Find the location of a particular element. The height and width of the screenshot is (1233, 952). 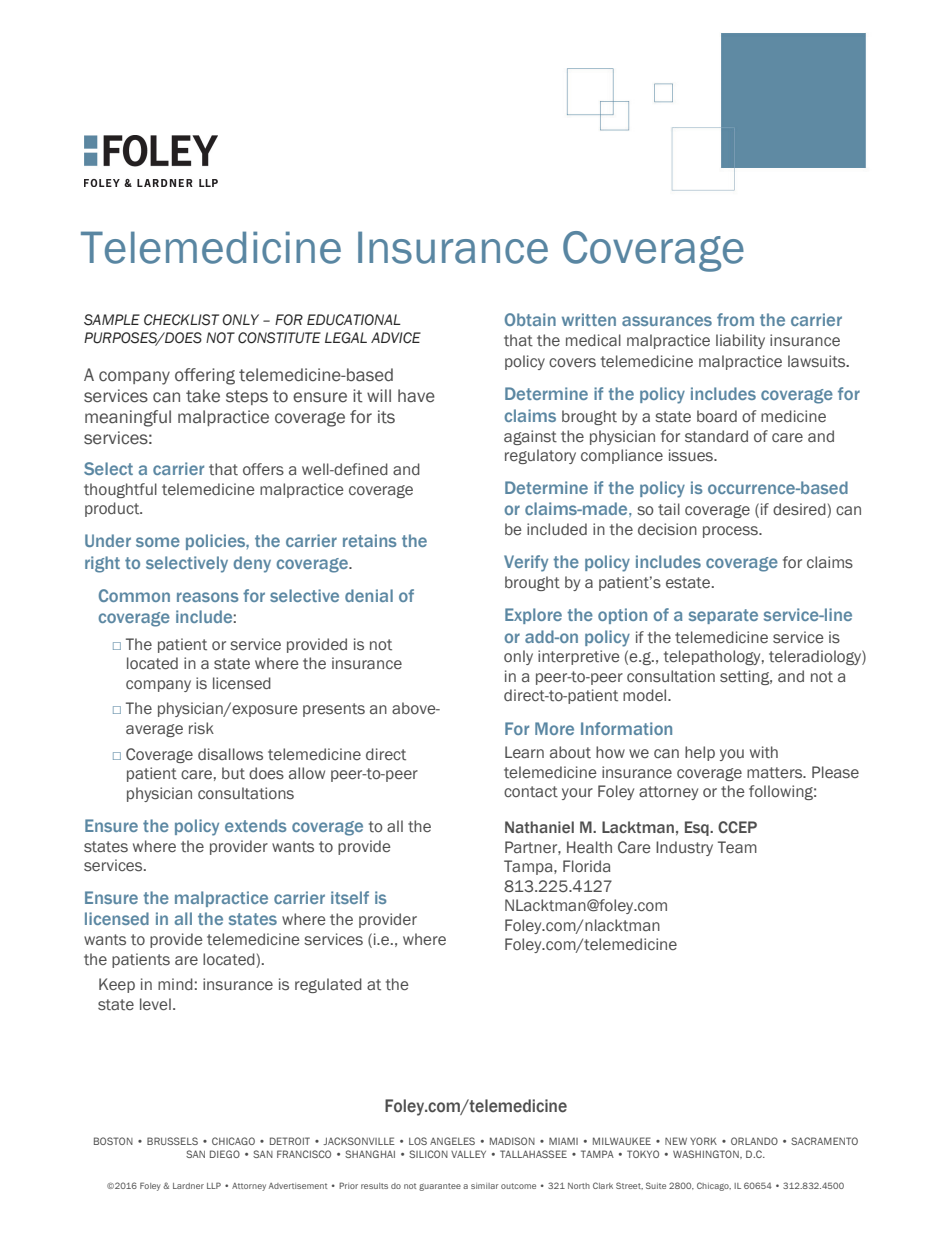

mind is located at coordinates (175, 984).
